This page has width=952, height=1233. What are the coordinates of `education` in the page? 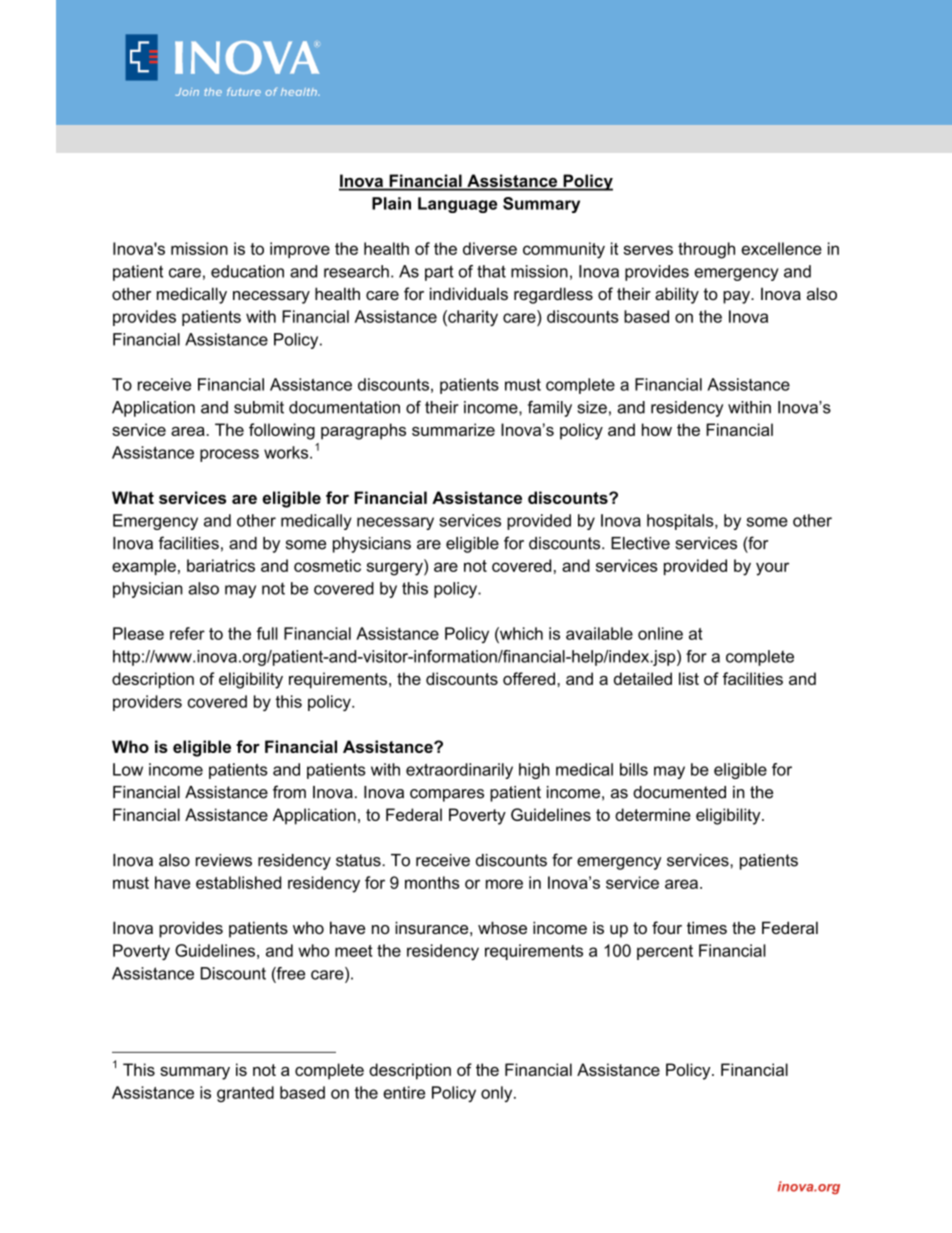 It's located at (247, 271).
